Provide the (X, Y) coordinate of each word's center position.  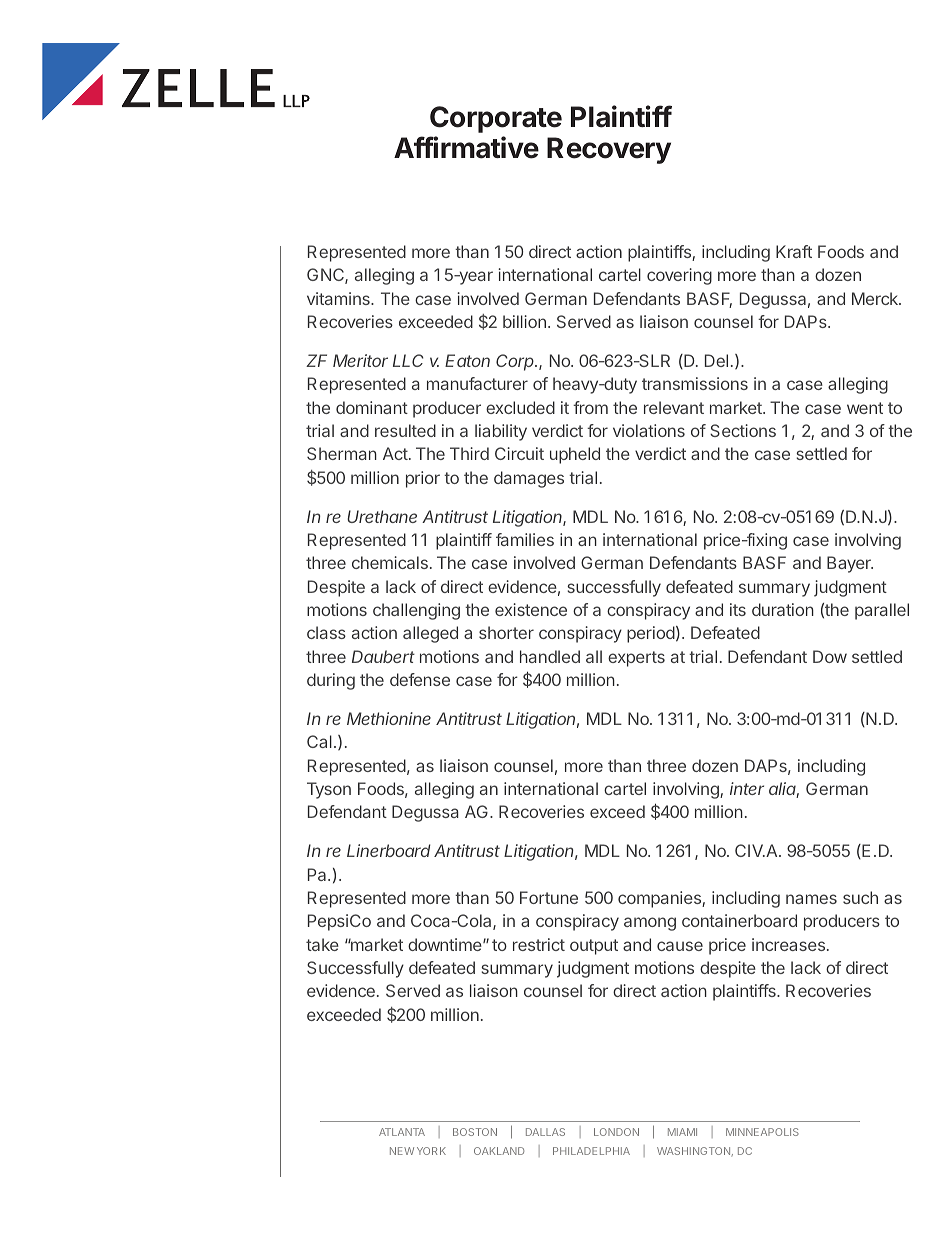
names (811, 899)
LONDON (616, 1132)
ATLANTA (402, 1132)
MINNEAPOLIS (762, 1132)
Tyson (329, 790)
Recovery (609, 150)
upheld (575, 455)
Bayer (850, 564)
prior (423, 479)
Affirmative (466, 147)
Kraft (794, 251)
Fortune (549, 897)
